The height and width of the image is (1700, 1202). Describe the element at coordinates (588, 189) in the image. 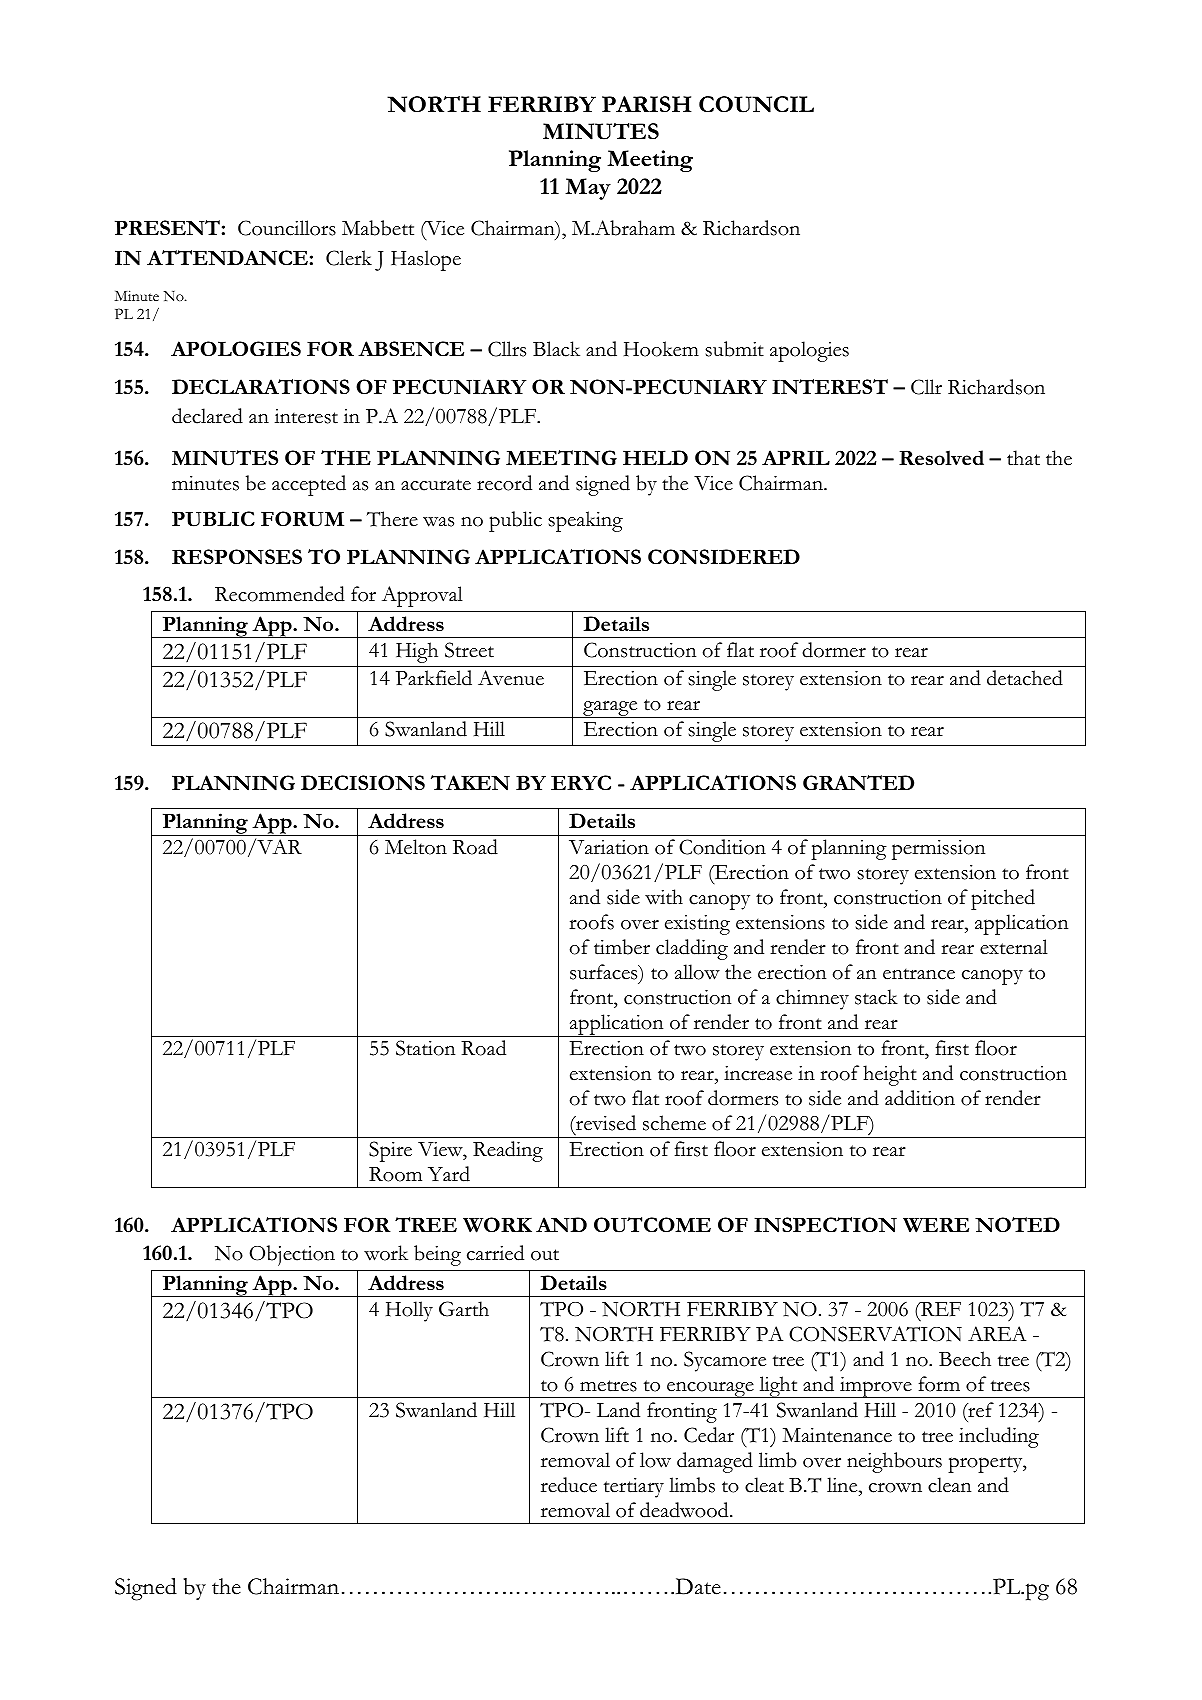

I see `May` at that location.
